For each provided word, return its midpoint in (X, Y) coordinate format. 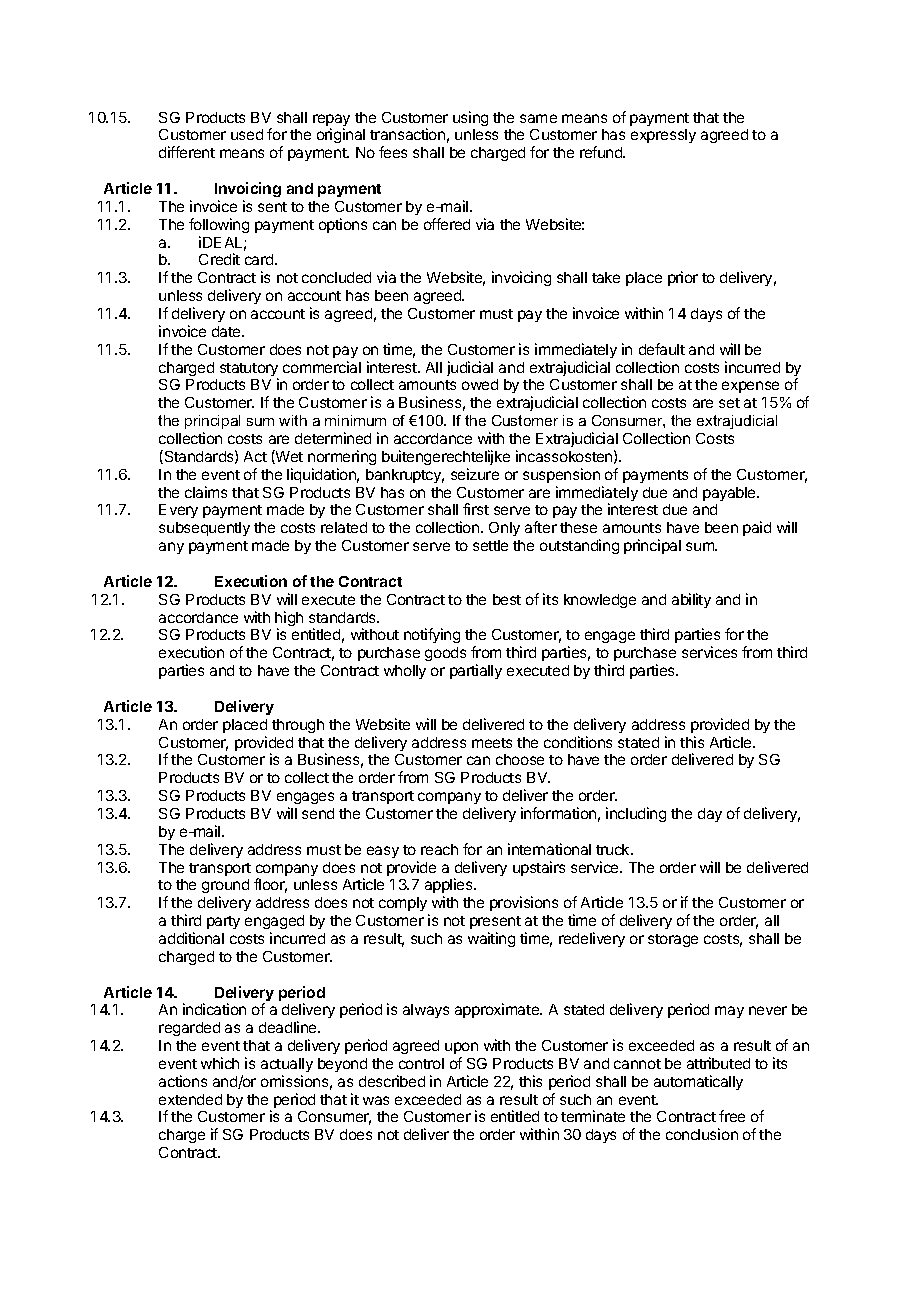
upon (461, 1048)
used (247, 134)
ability (691, 600)
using (470, 118)
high (289, 620)
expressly (663, 136)
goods (445, 654)
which (220, 1063)
